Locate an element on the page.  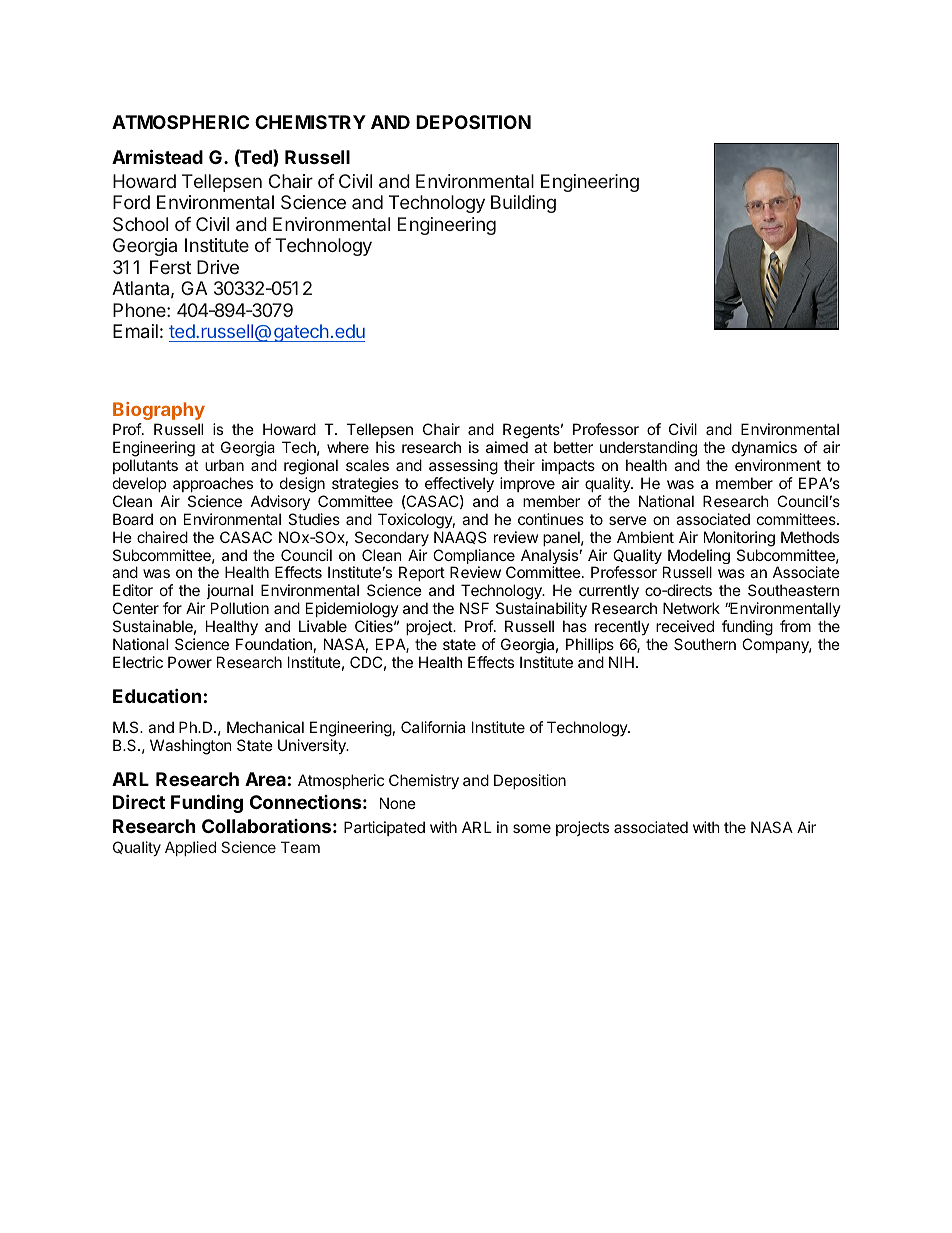
Building is located at coordinates (523, 204).
